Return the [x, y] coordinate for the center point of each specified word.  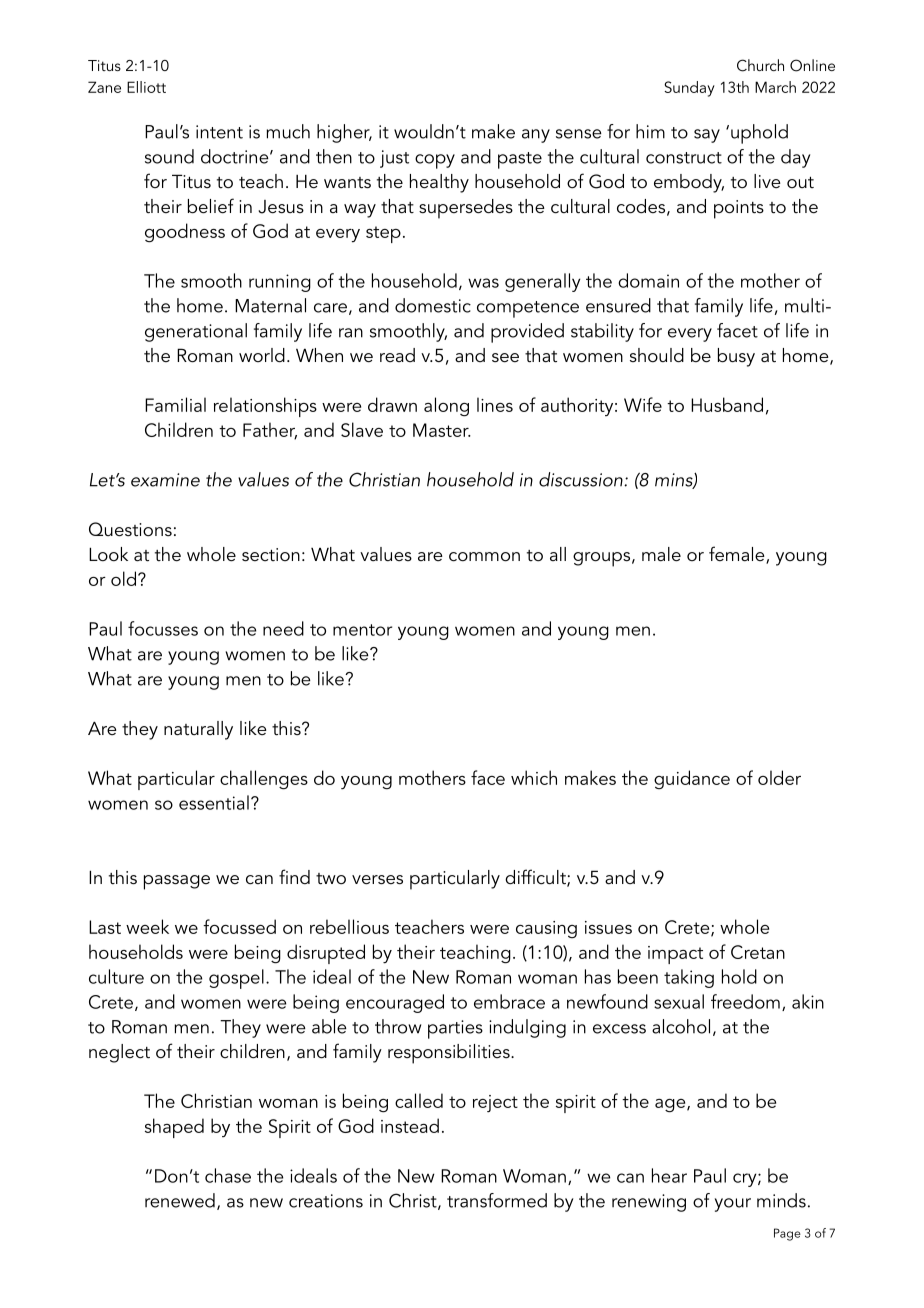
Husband [727, 404]
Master [442, 430]
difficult [536, 878]
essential [214, 802]
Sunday [689, 89]
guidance [692, 779]
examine [165, 480]
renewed [180, 1200]
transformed [497, 1200]
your [733, 1205]
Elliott [146, 87]
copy [435, 161]
